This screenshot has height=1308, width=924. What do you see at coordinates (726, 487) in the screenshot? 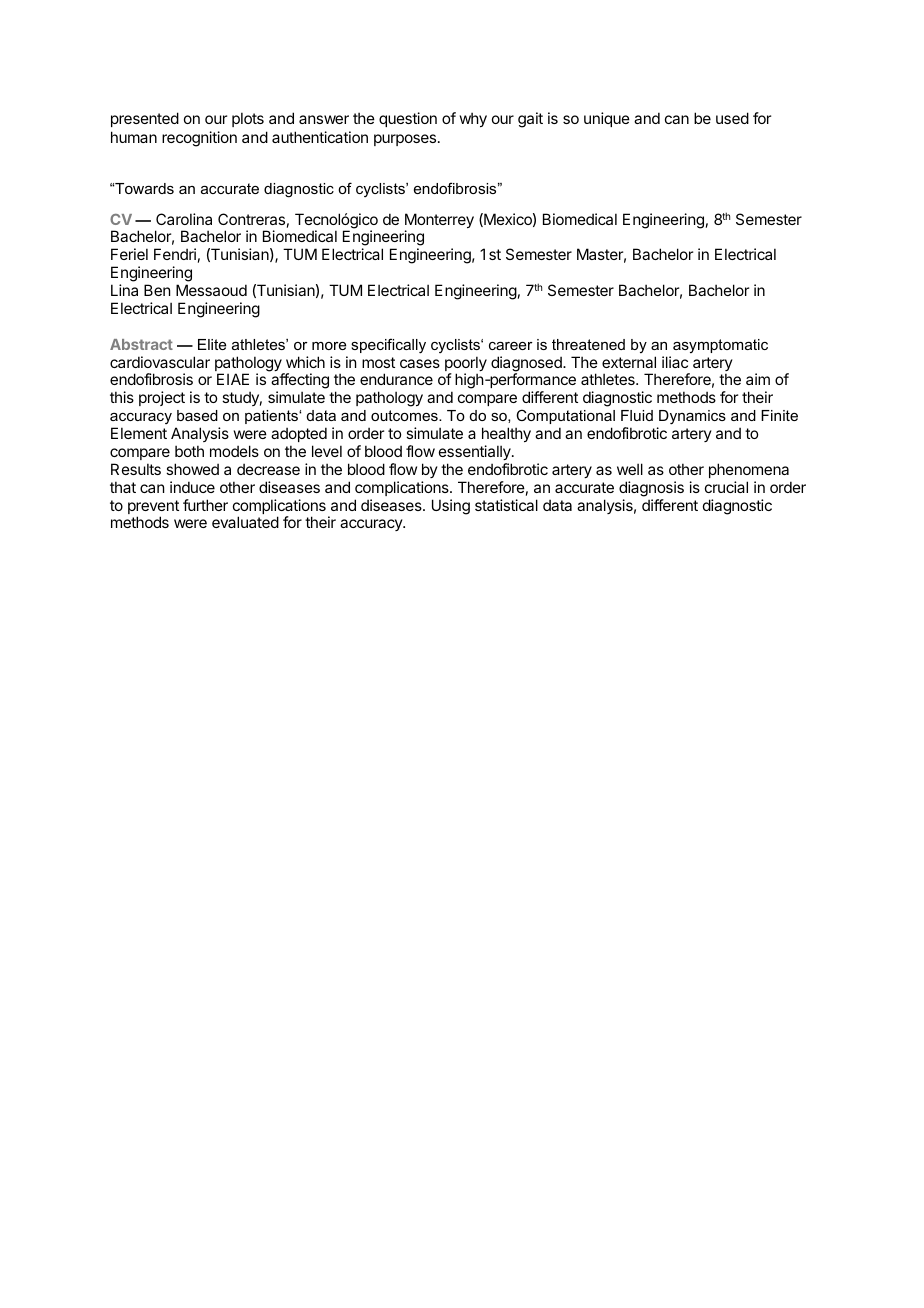
I see `crucial` at bounding box center [726, 487].
